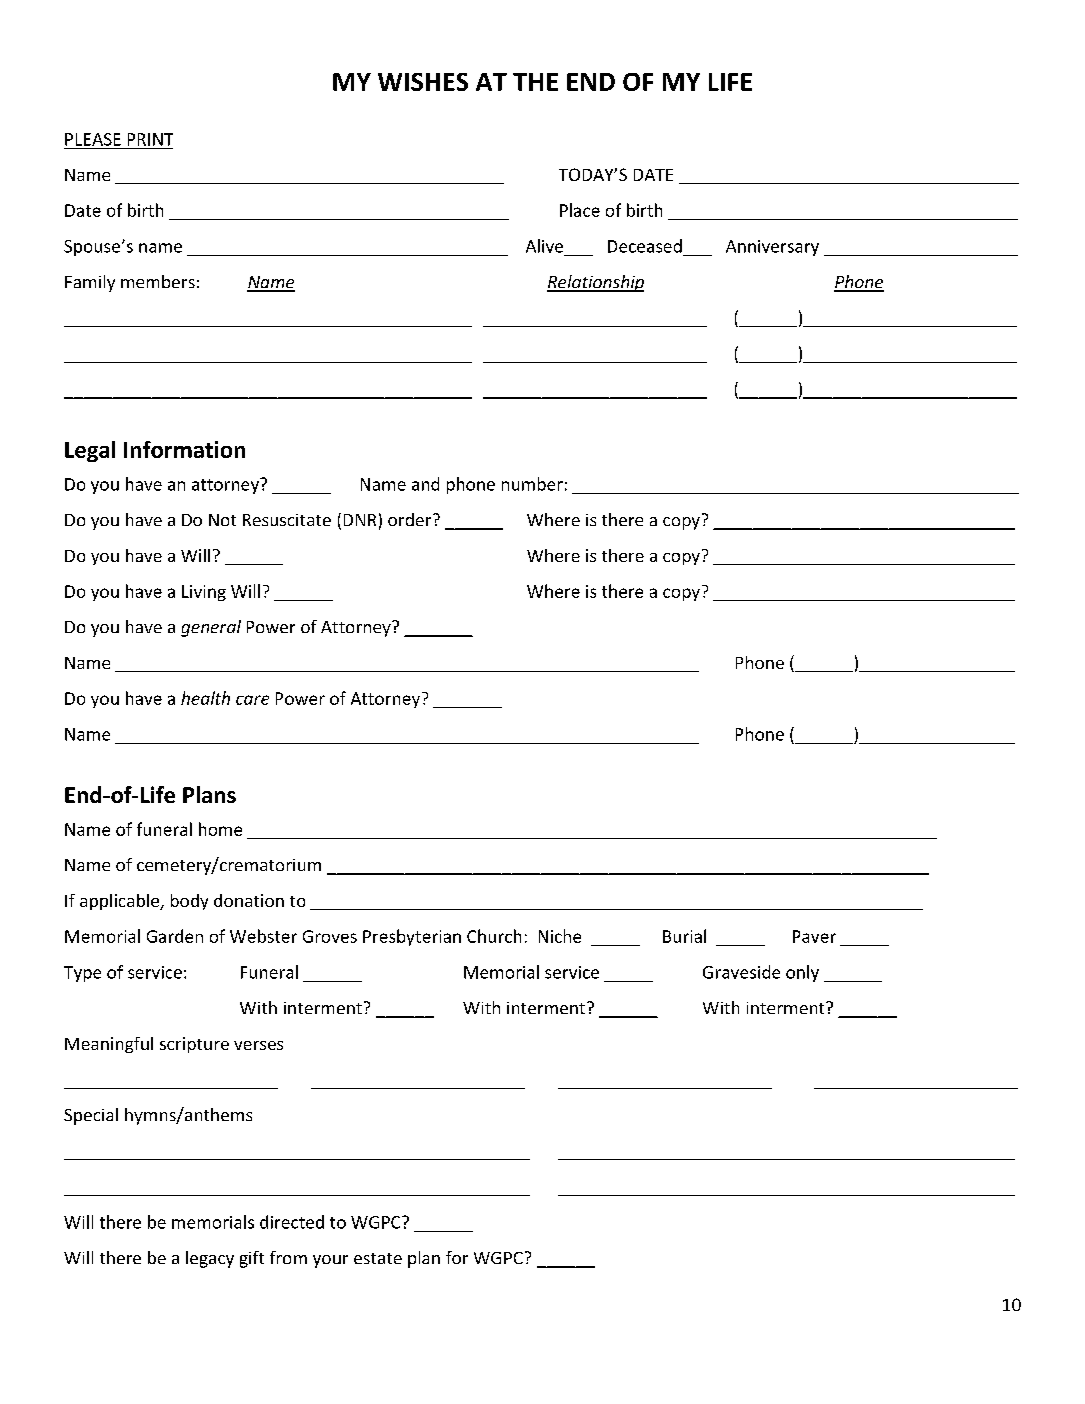 This screenshot has width=1085, height=1404. What do you see at coordinates (532, 484) in the screenshot?
I see `number` at bounding box center [532, 484].
